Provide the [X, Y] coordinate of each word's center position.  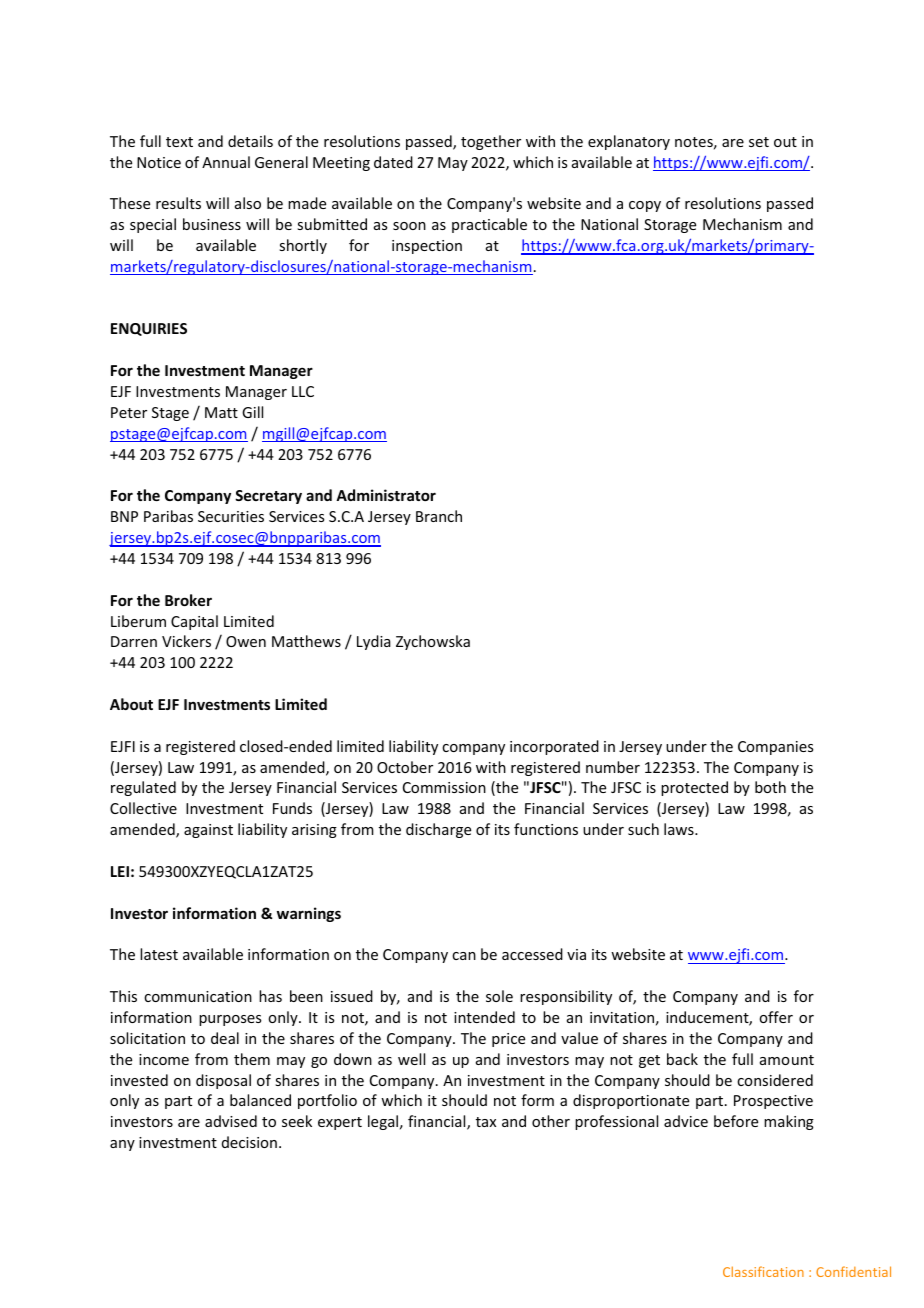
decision [249, 1142]
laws [680, 829]
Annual [226, 162]
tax [486, 1122]
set [759, 142]
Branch [439, 516]
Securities [231, 516]
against [208, 831]
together [491, 142]
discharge [438, 830]
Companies [775, 748]
